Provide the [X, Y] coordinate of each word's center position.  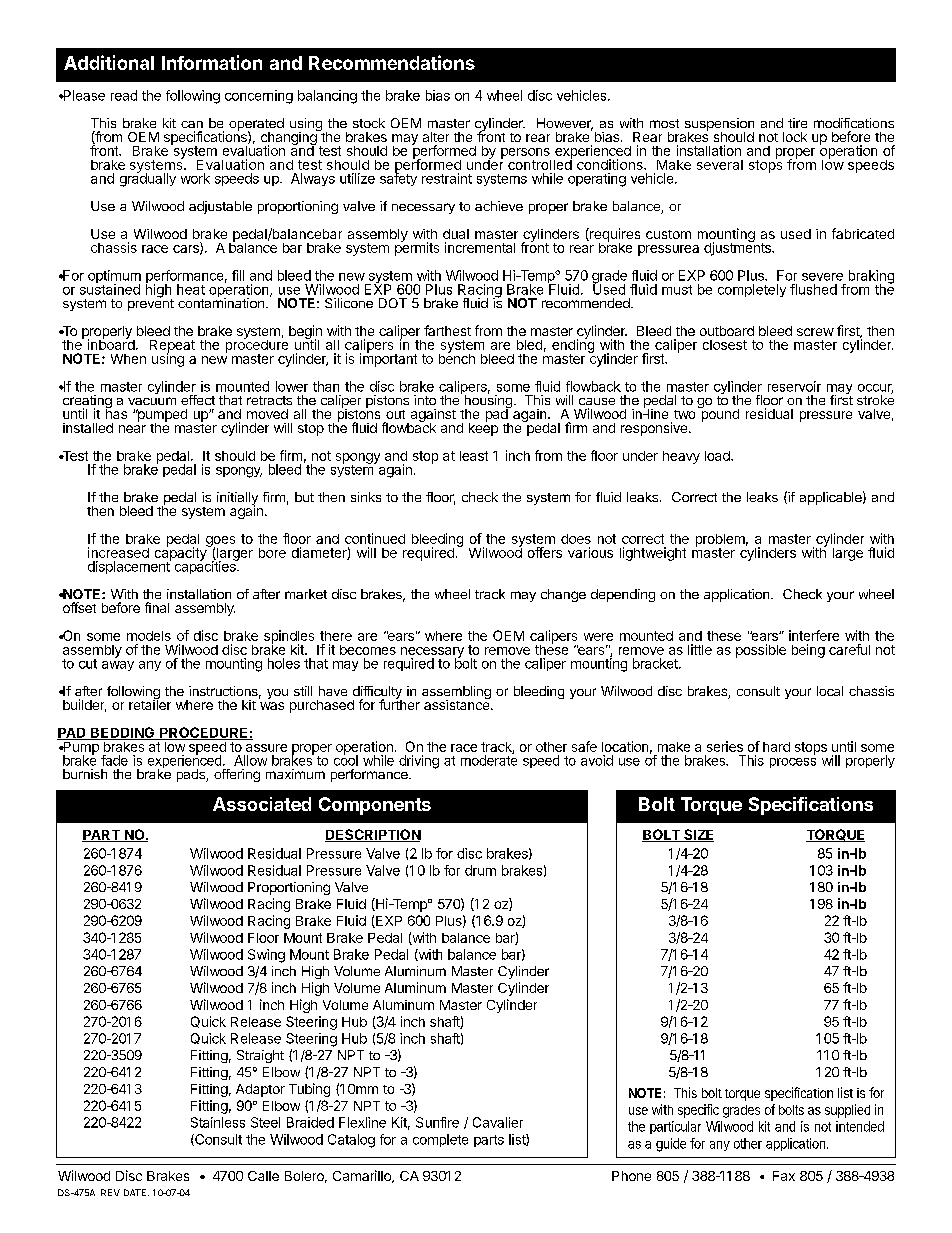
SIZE [698, 835]
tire [797, 123]
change [563, 595]
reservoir [794, 386]
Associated [262, 804]
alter [436, 137]
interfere [814, 635]
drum [480, 870]
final [157, 607]
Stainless [218, 1122]
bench [457, 357]
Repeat [172, 347]
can [192, 124]
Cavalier [498, 1122]
